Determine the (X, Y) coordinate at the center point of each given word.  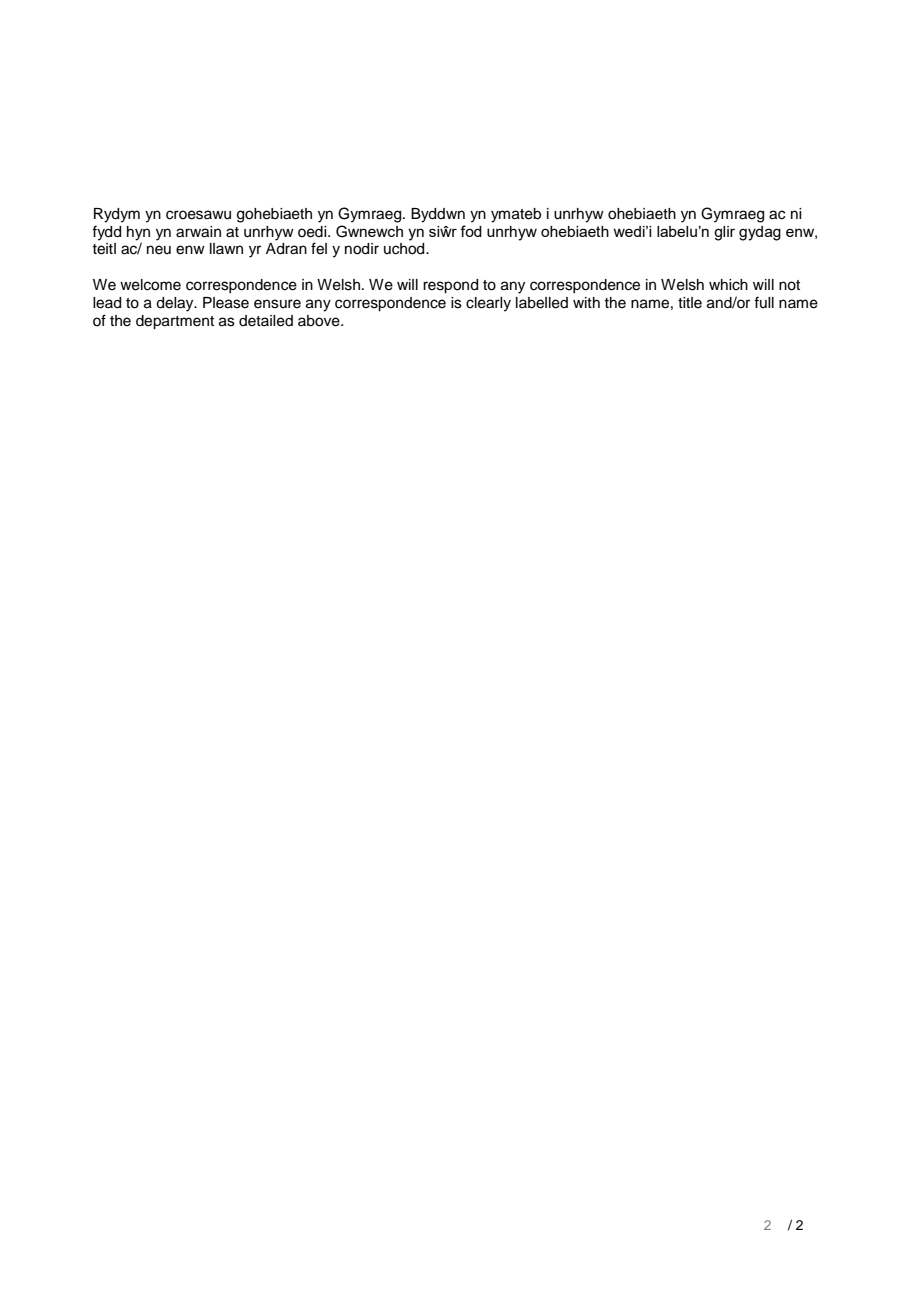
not (789, 285)
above (320, 321)
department (175, 322)
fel (319, 248)
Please (226, 303)
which (728, 285)
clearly (488, 304)
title (690, 303)
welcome (150, 285)
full (764, 302)
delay (176, 304)
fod (471, 231)
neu (159, 250)
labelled (542, 303)
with (586, 302)
